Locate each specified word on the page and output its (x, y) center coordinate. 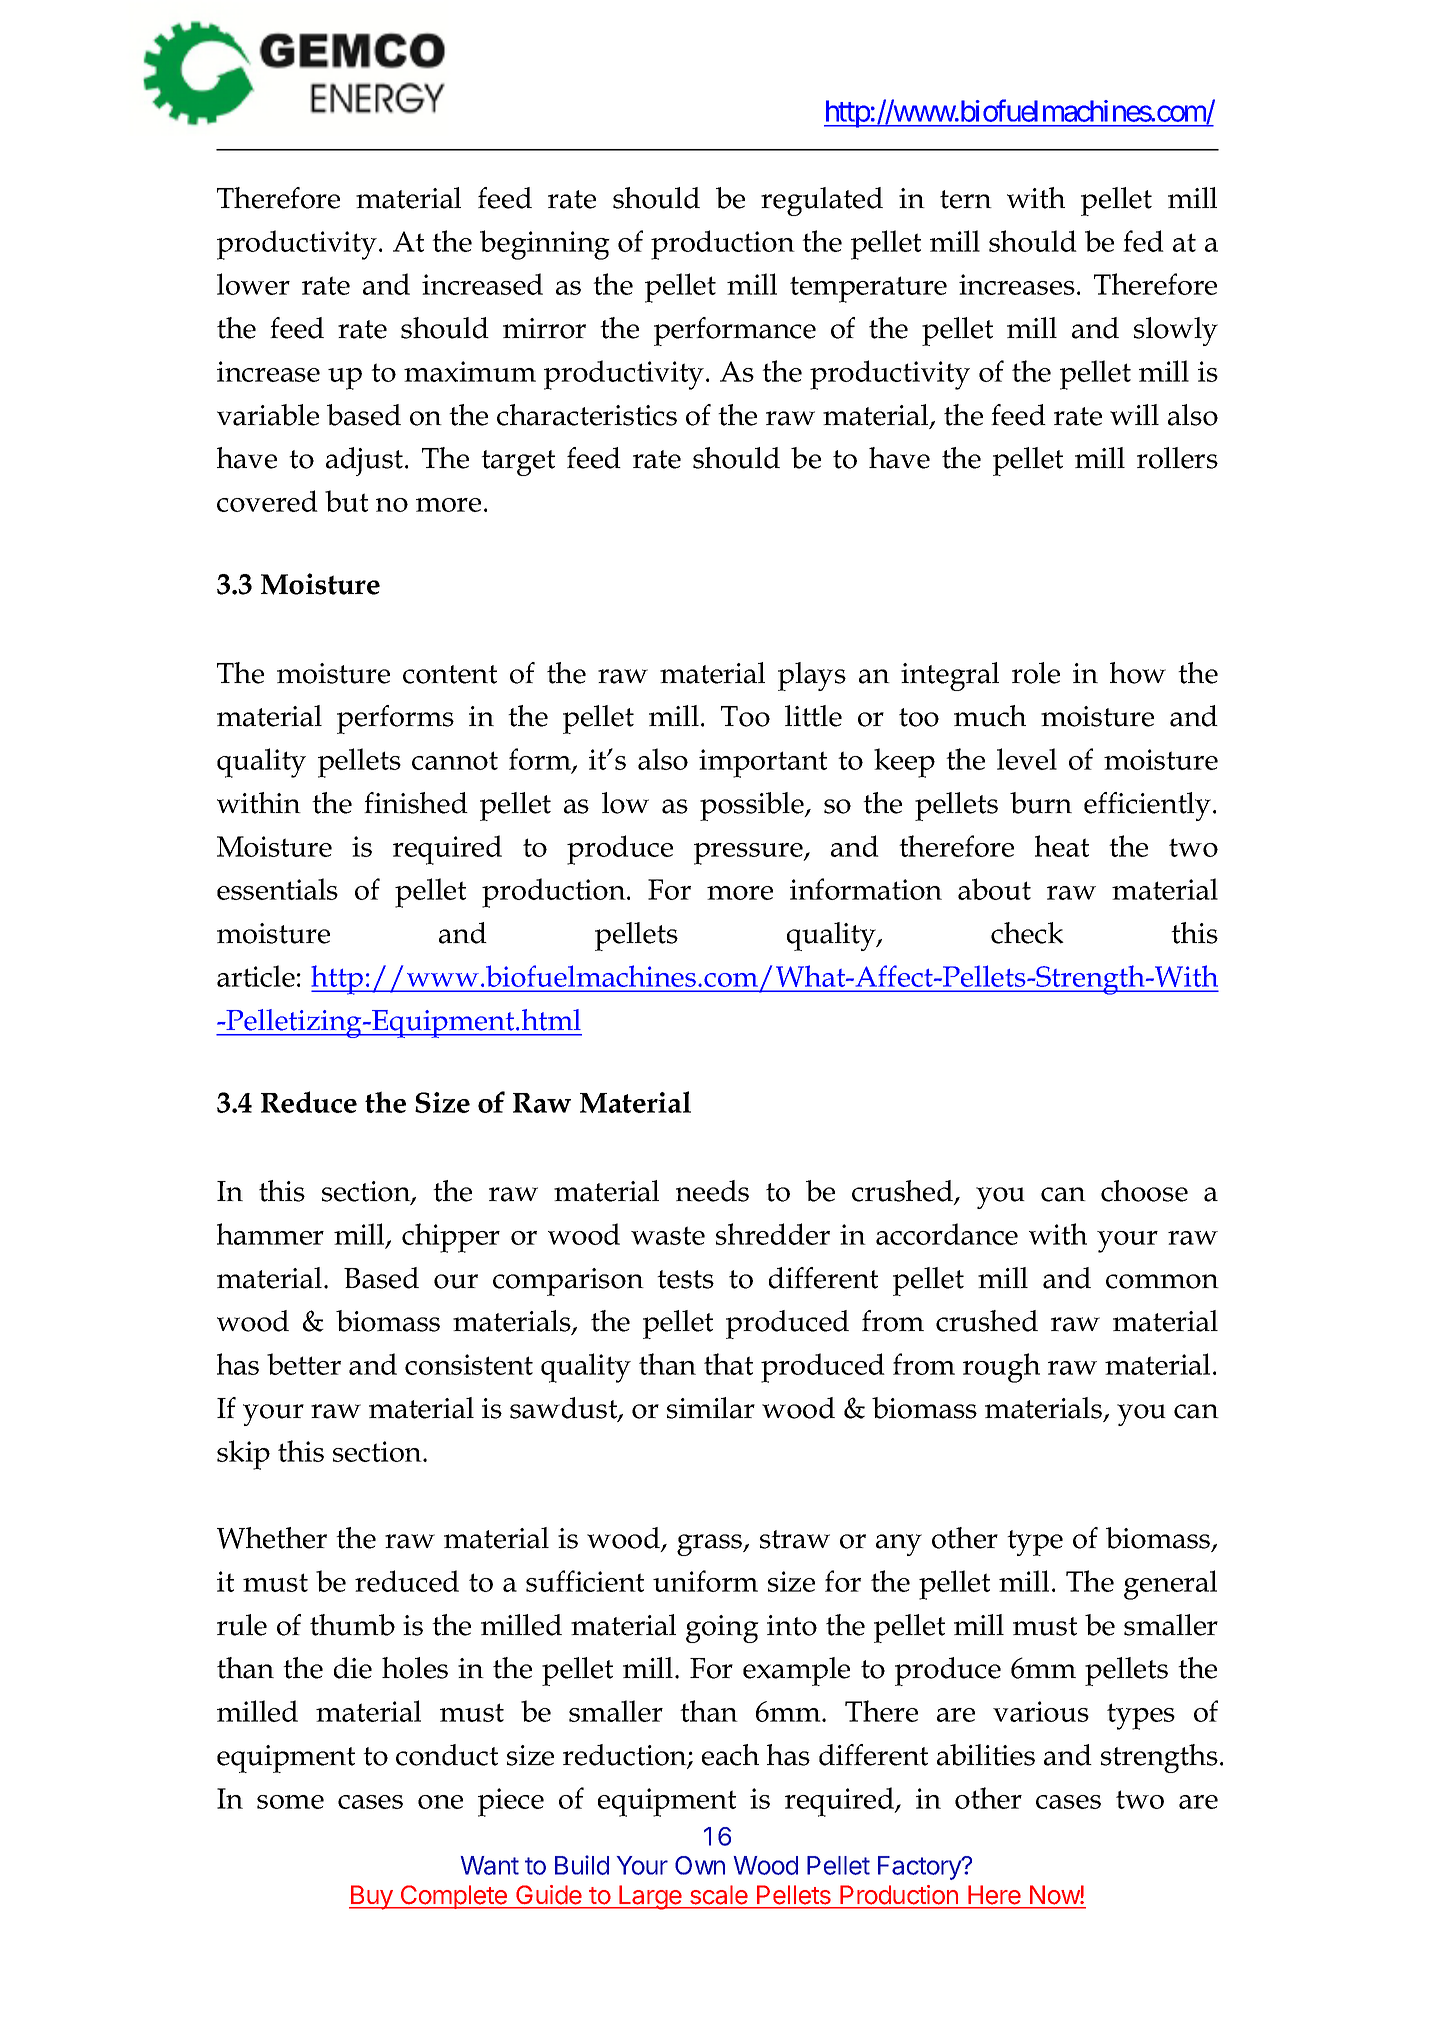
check (1027, 933)
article (256, 976)
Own (700, 1865)
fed (1143, 241)
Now (1055, 1895)
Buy (372, 1897)
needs (712, 1191)
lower (253, 284)
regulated (822, 201)
